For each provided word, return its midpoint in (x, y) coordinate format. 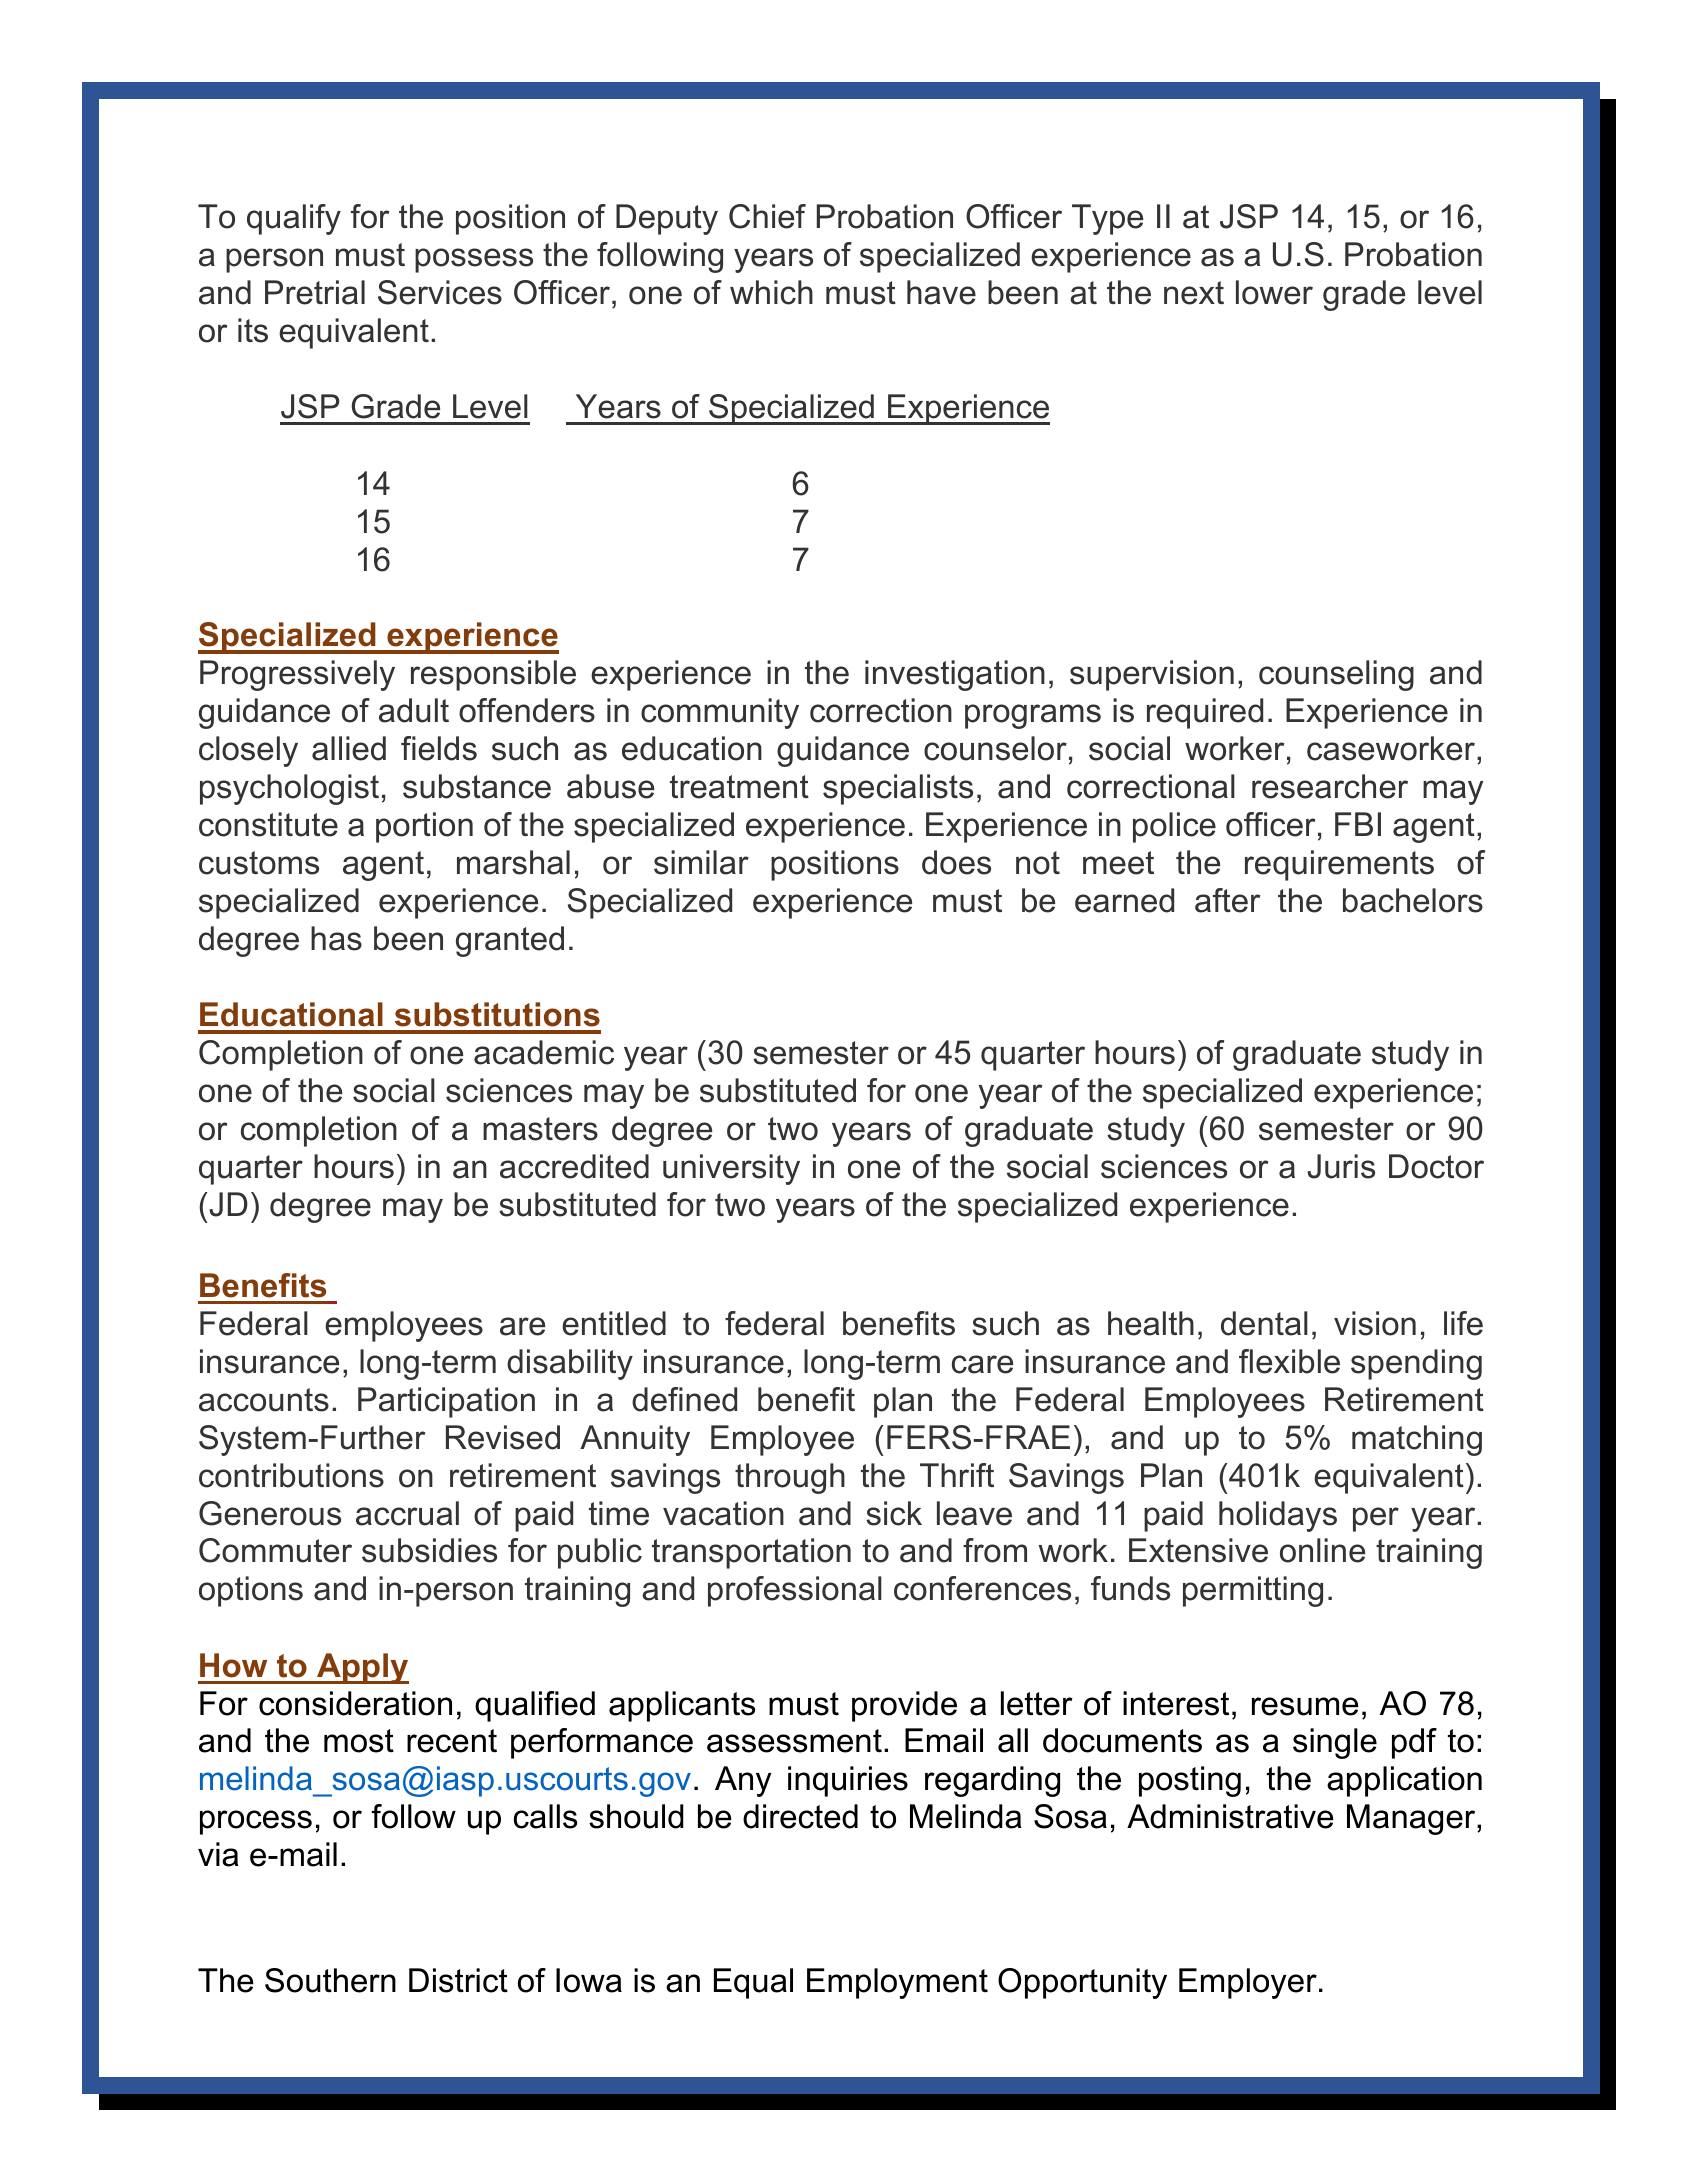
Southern (330, 1980)
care (982, 1364)
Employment (897, 1983)
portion (424, 827)
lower (1274, 292)
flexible (1289, 1361)
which (771, 292)
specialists (898, 789)
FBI (1358, 824)
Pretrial (315, 292)
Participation (446, 1402)
